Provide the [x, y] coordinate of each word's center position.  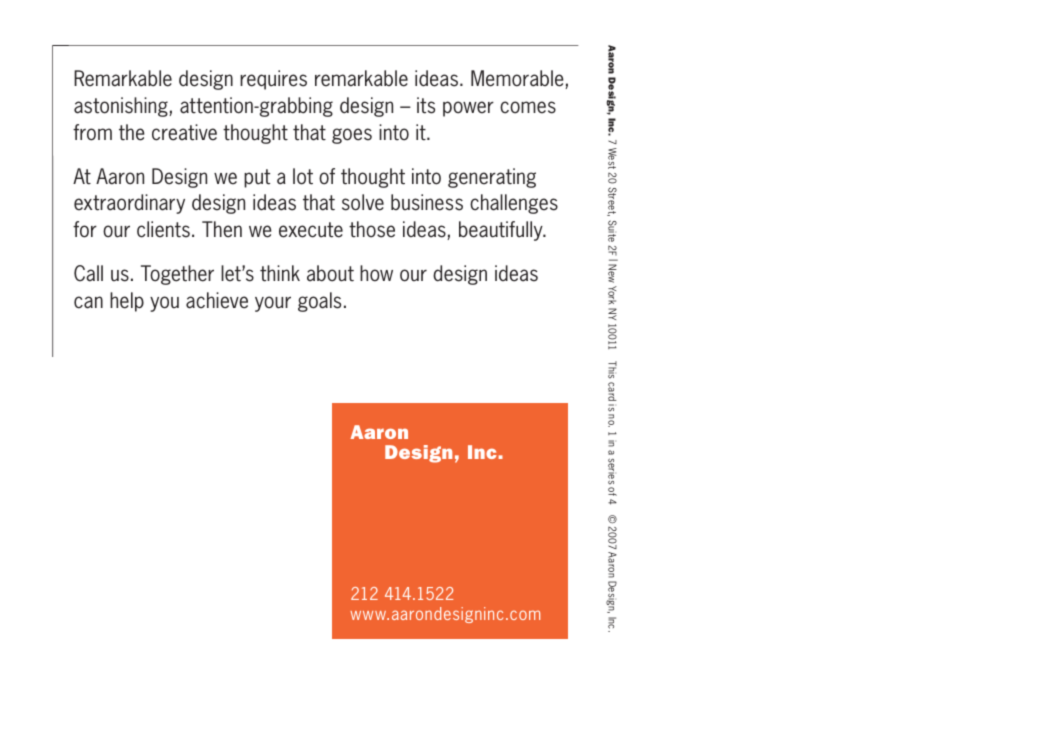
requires [273, 80]
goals [319, 302]
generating [492, 178]
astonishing [122, 107]
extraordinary [129, 204]
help [127, 302]
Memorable [518, 79]
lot [303, 176]
